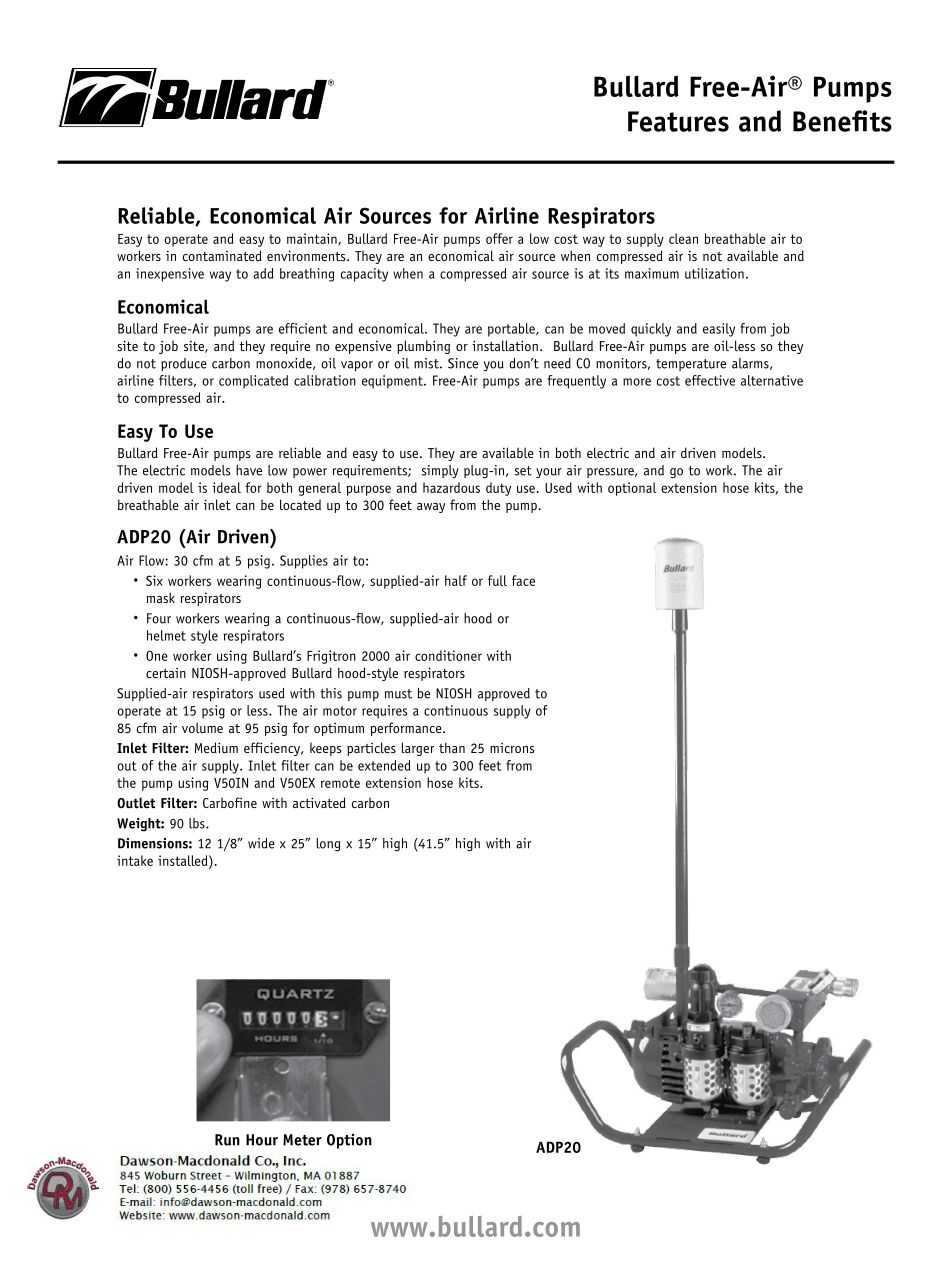 The height and width of the screenshot is (1270, 952). Describe the element at coordinates (463, 363) in the screenshot. I see `Since` at that location.
